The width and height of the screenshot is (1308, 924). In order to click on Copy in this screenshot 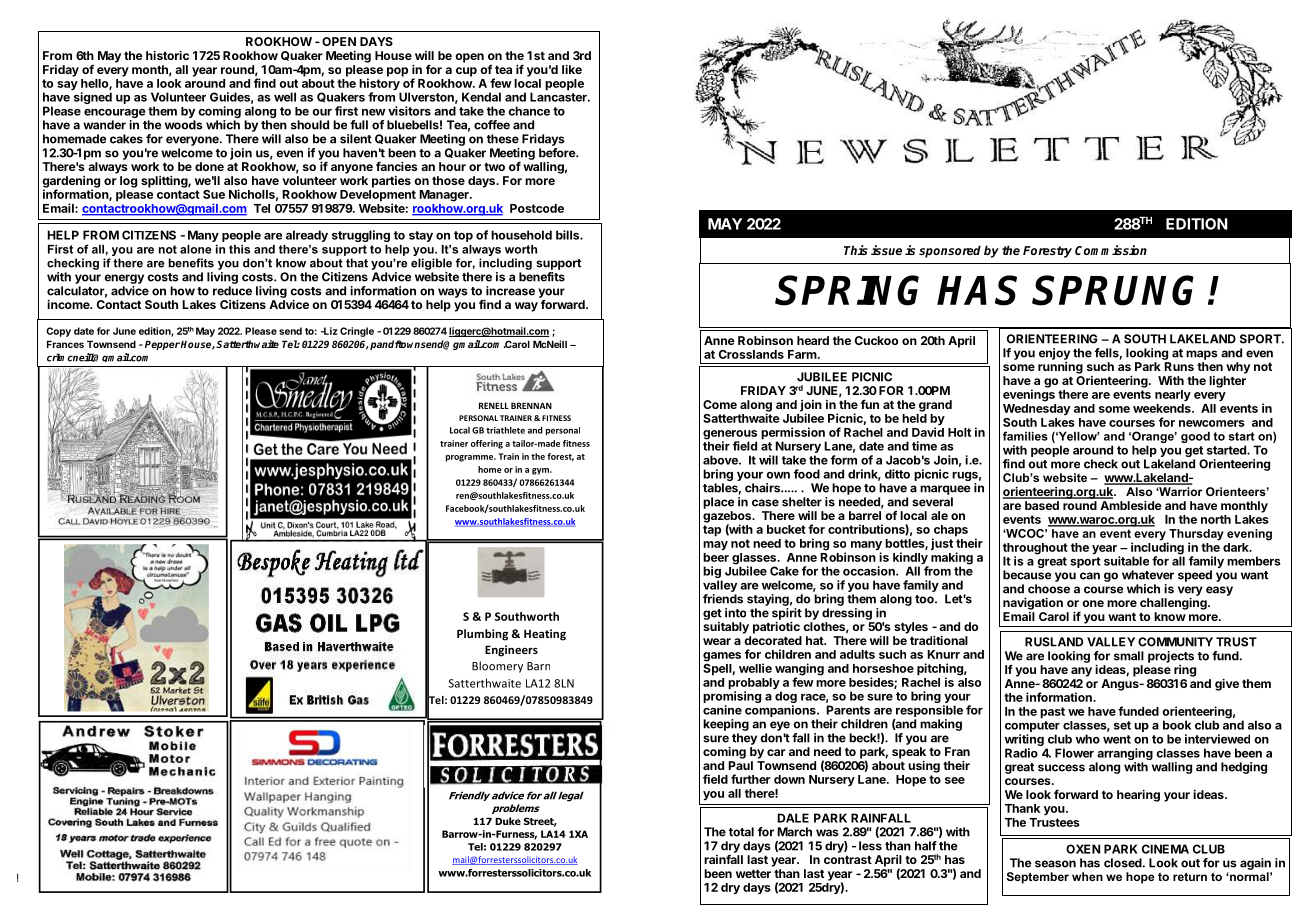, I will do `click(58, 332)`.
